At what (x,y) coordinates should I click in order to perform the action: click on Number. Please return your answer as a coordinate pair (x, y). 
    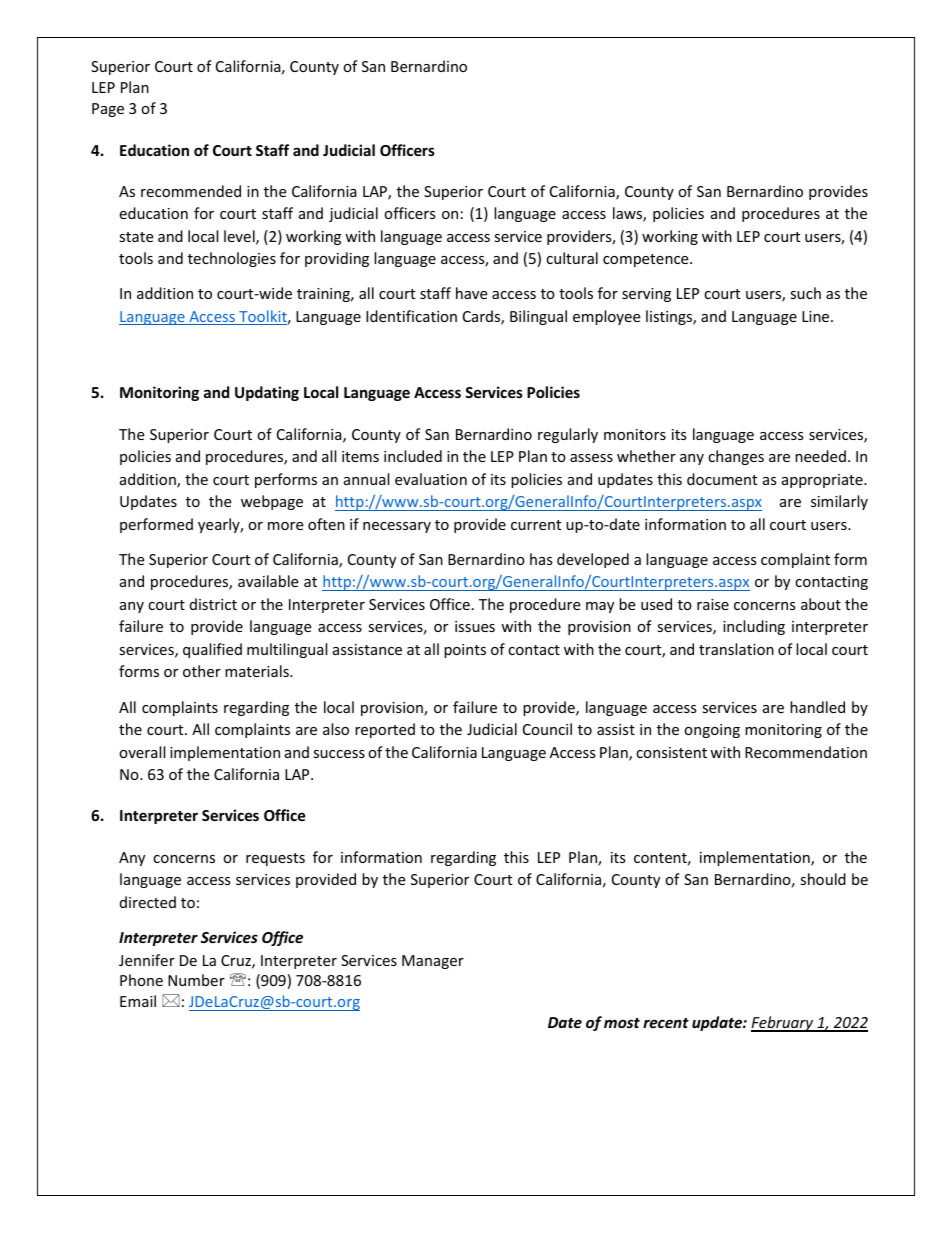
    Looking at the image, I should click on (196, 980).
